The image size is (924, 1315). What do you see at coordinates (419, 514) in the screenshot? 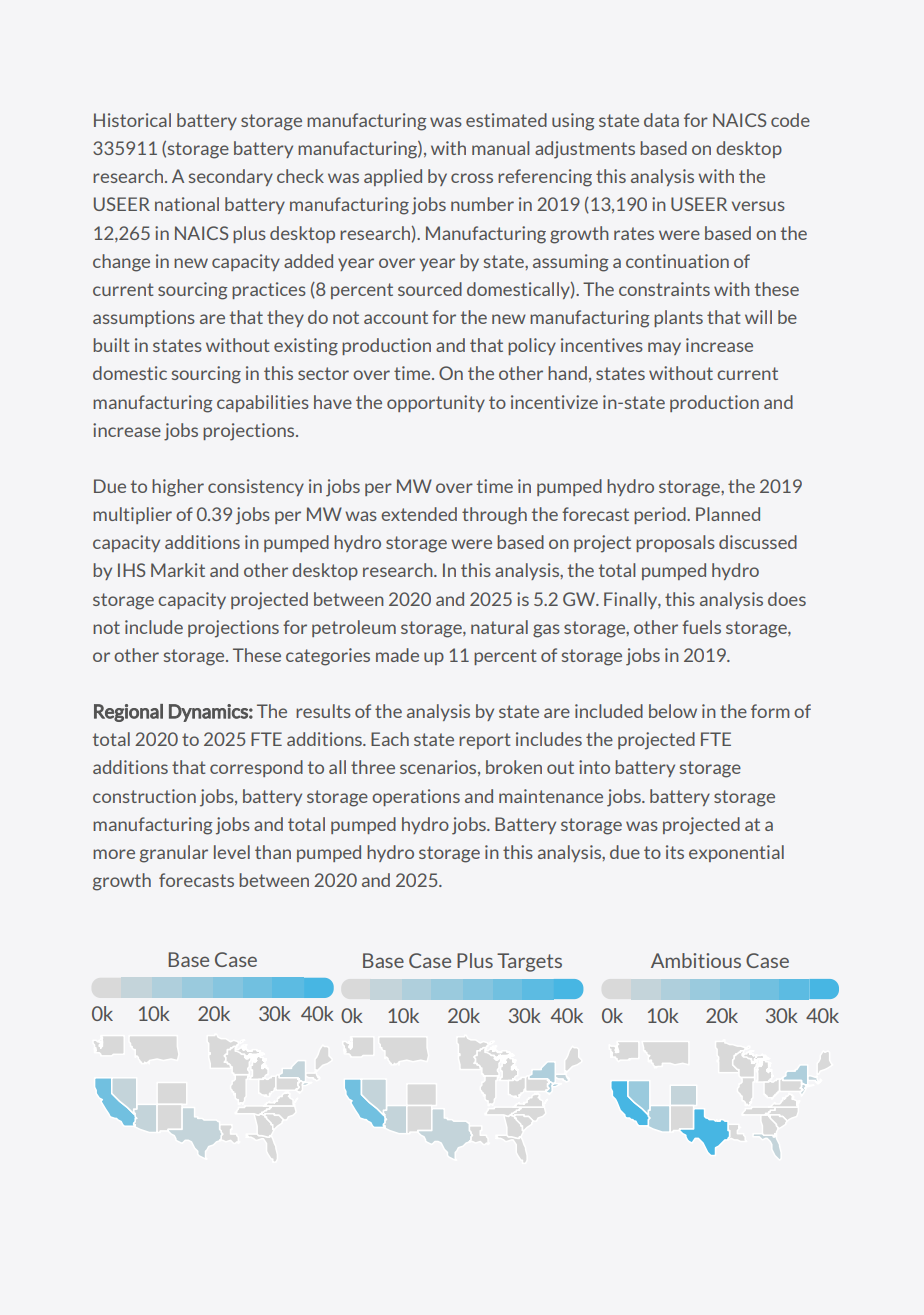
I see `extended` at bounding box center [419, 514].
